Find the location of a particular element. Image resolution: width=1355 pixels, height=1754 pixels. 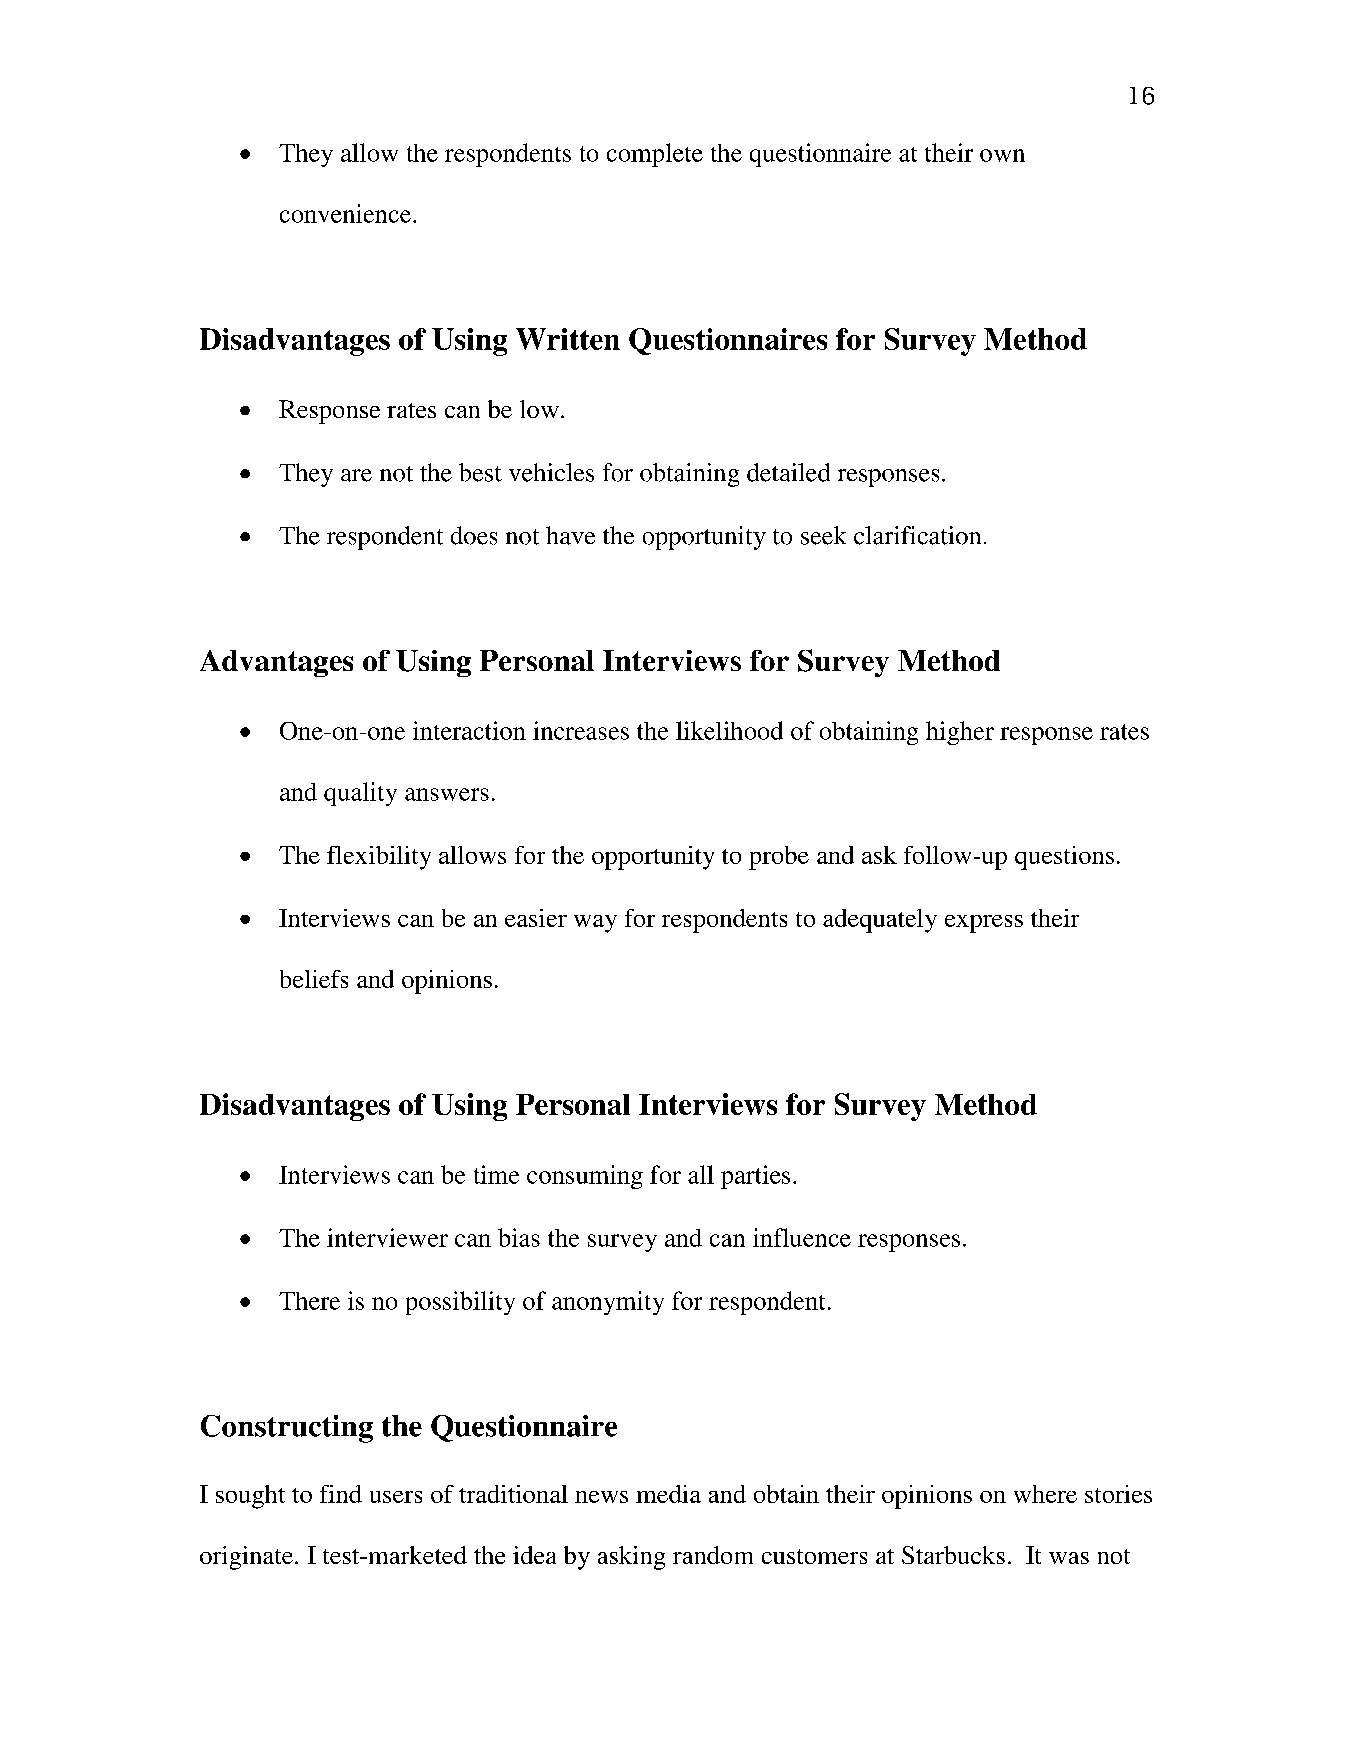

probe is located at coordinates (779, 858).
